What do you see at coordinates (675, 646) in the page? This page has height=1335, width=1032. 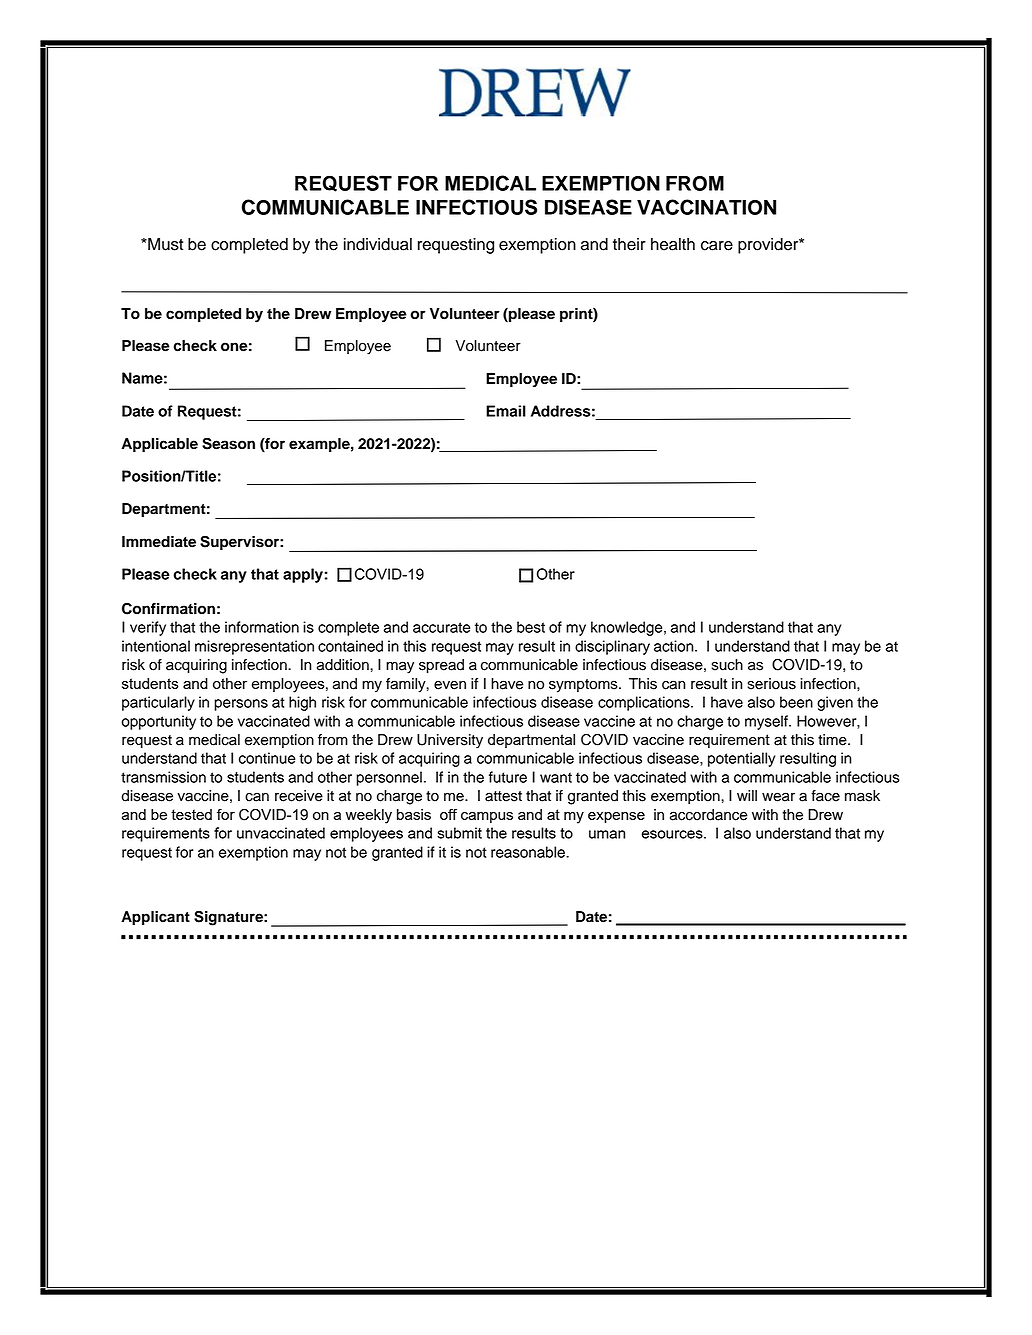 I see `action` at bounding box center [675, 646].
